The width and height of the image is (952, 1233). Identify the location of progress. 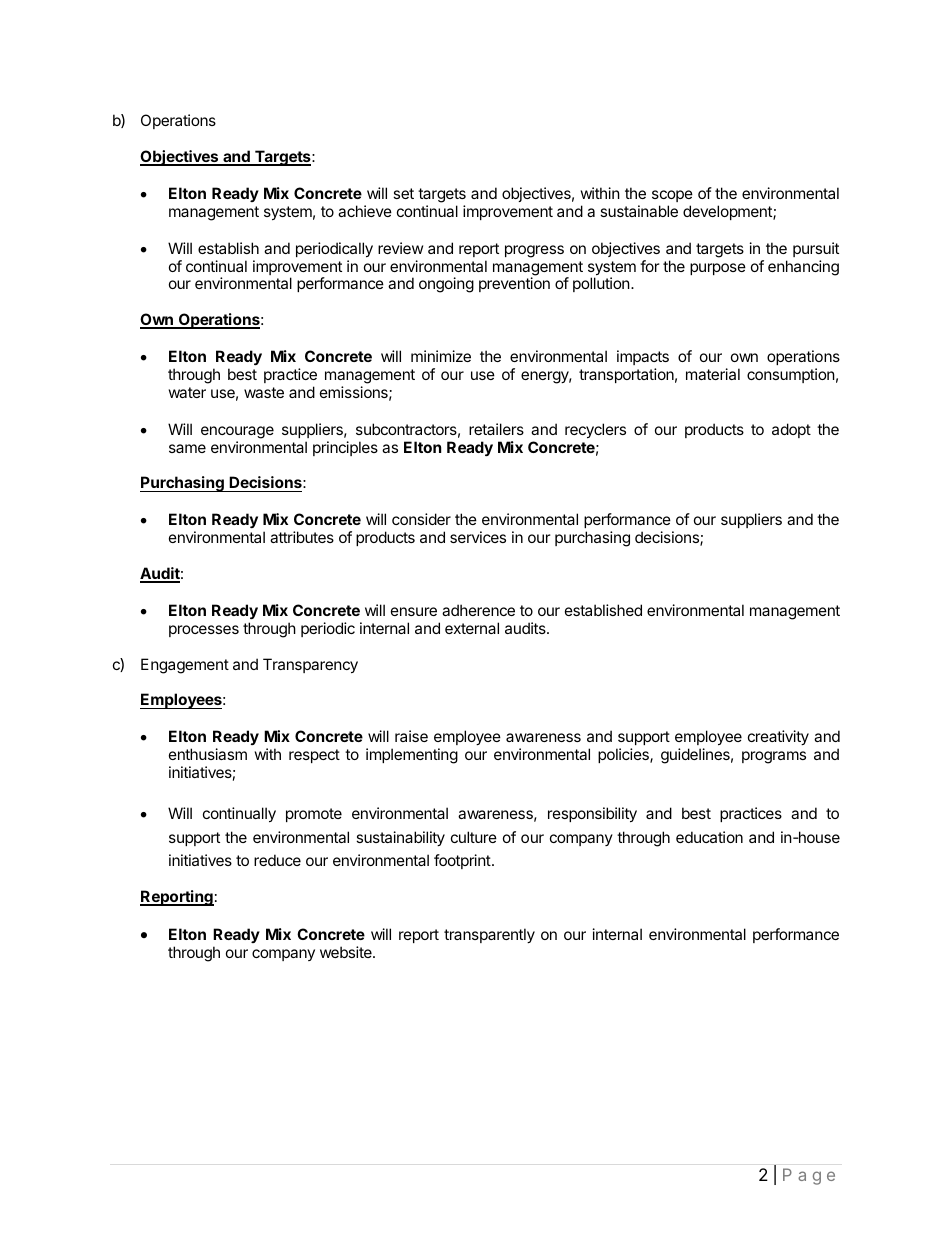
(534, 251).
